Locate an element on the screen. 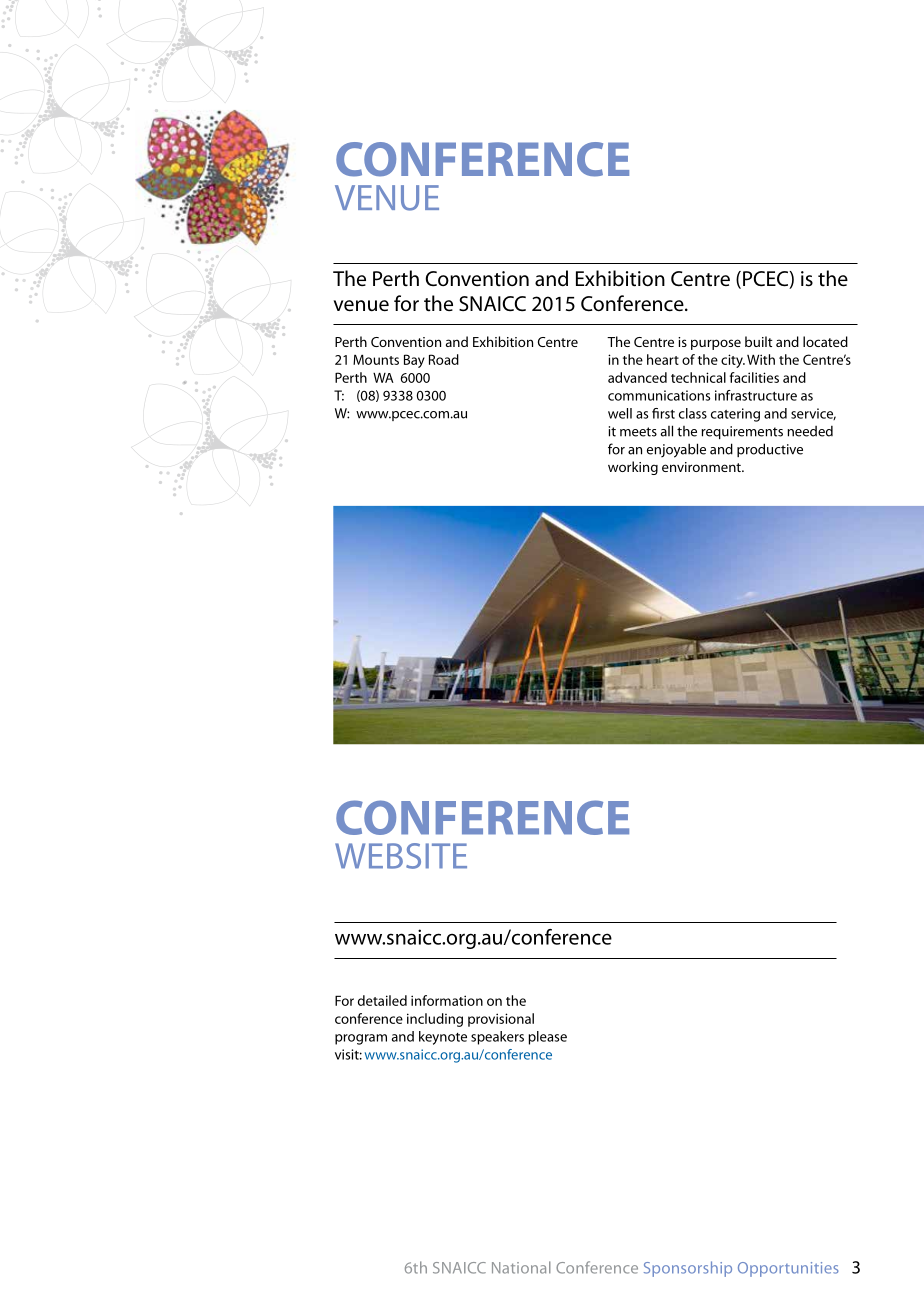 The image size is (924, 1308). With is located at coordinates (761, 359).
